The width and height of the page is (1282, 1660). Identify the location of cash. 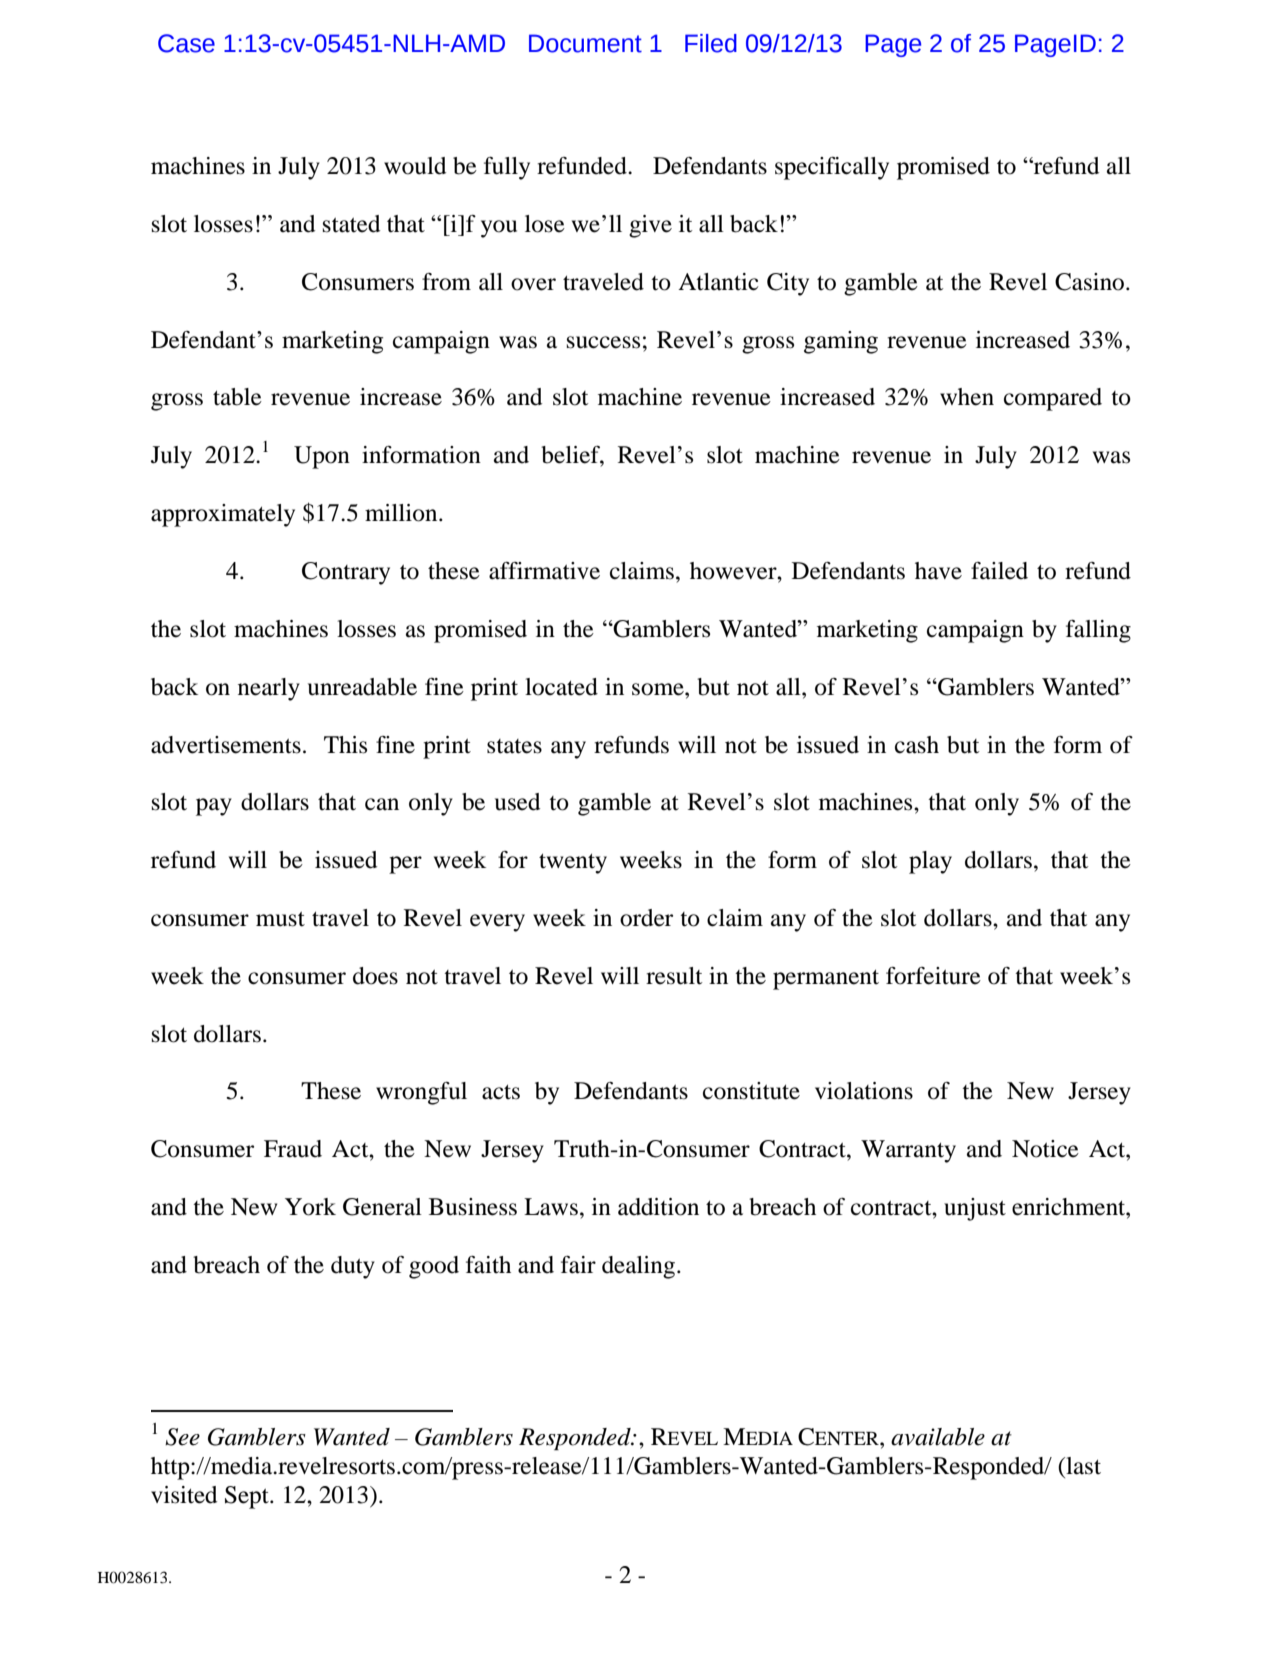
(917, 745).
